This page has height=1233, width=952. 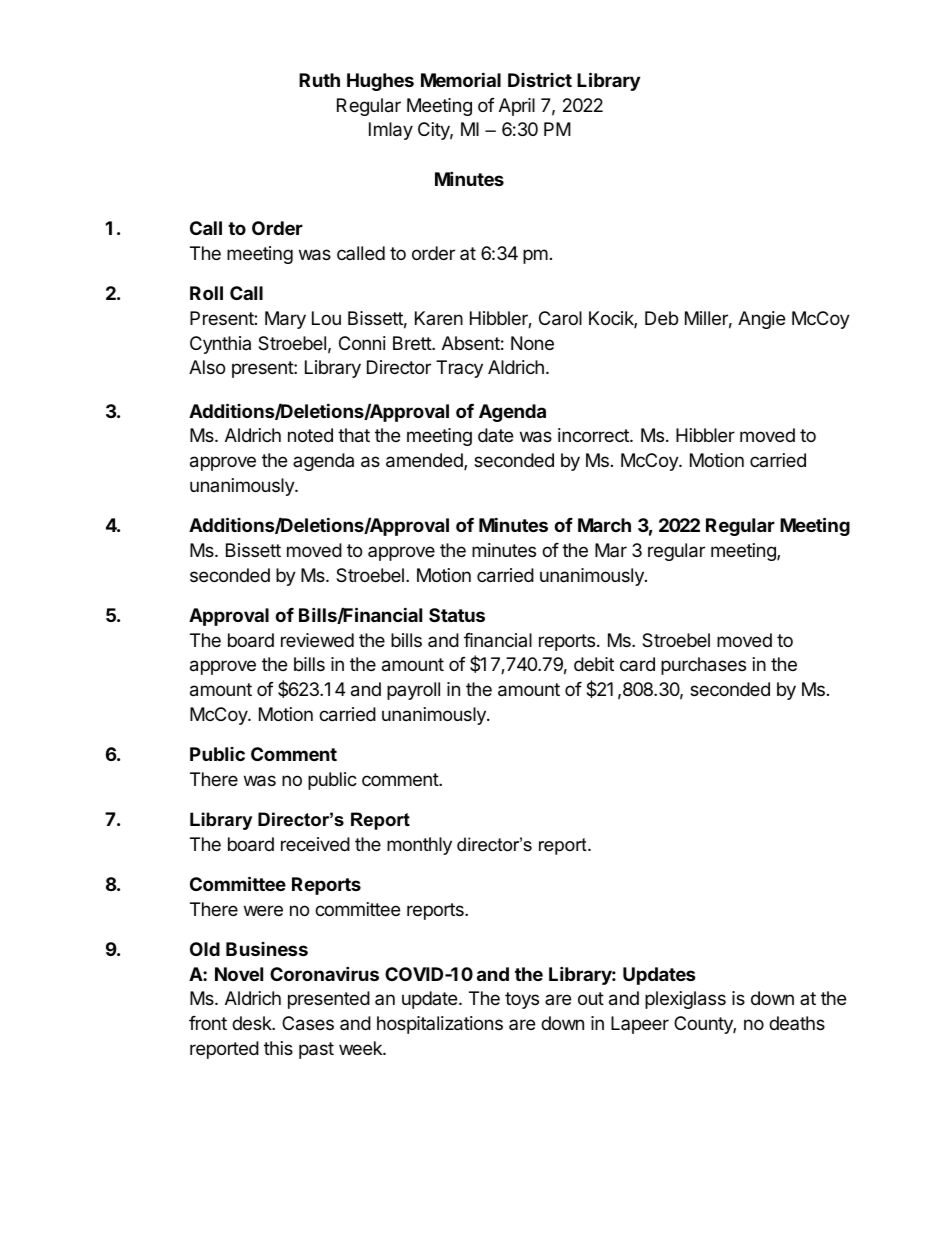 What do you see at coordinates (315, 844) in the page?
I see `received` at bounding box center [315, 844].
